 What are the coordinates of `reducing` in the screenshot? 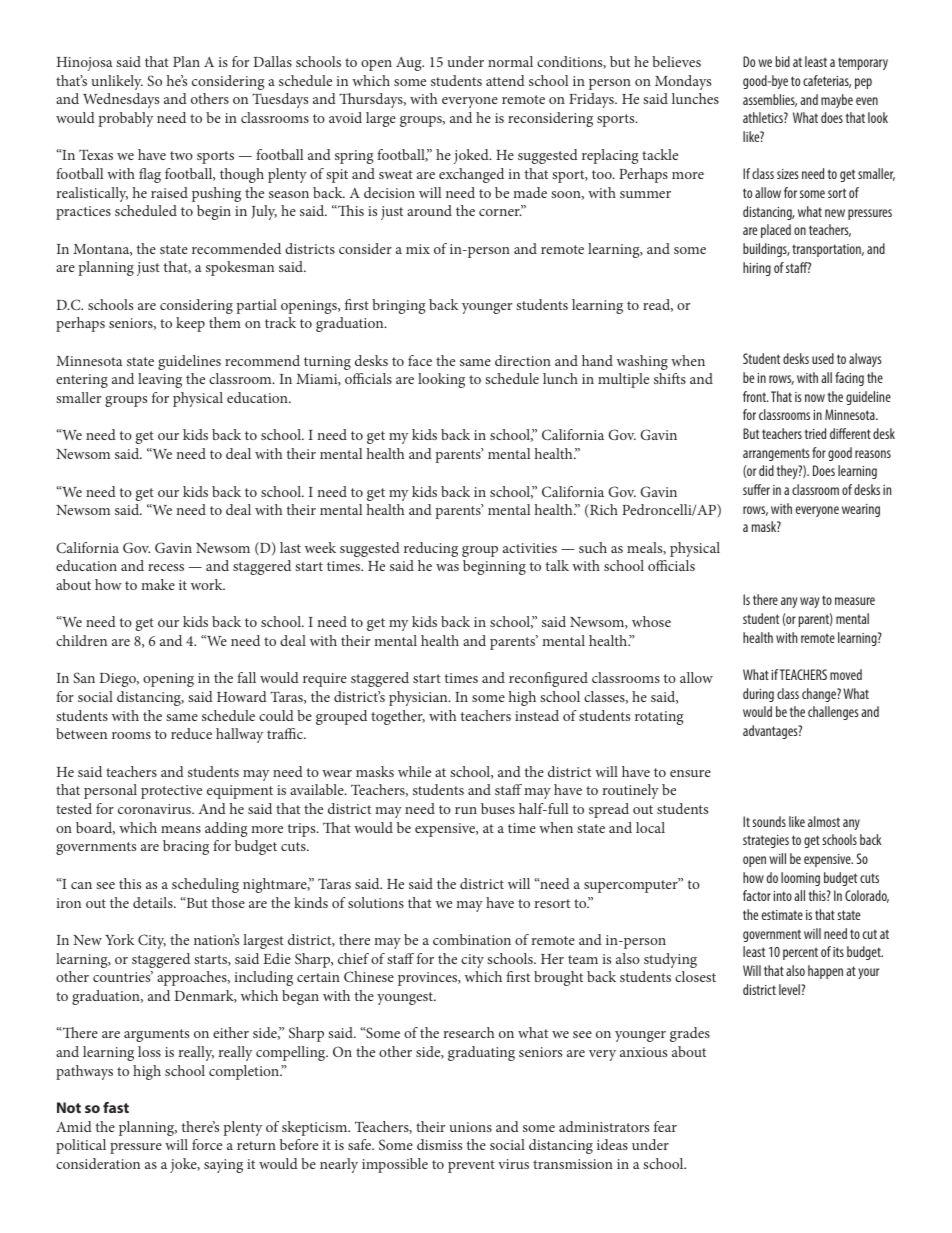 It's located at (431, 549).
